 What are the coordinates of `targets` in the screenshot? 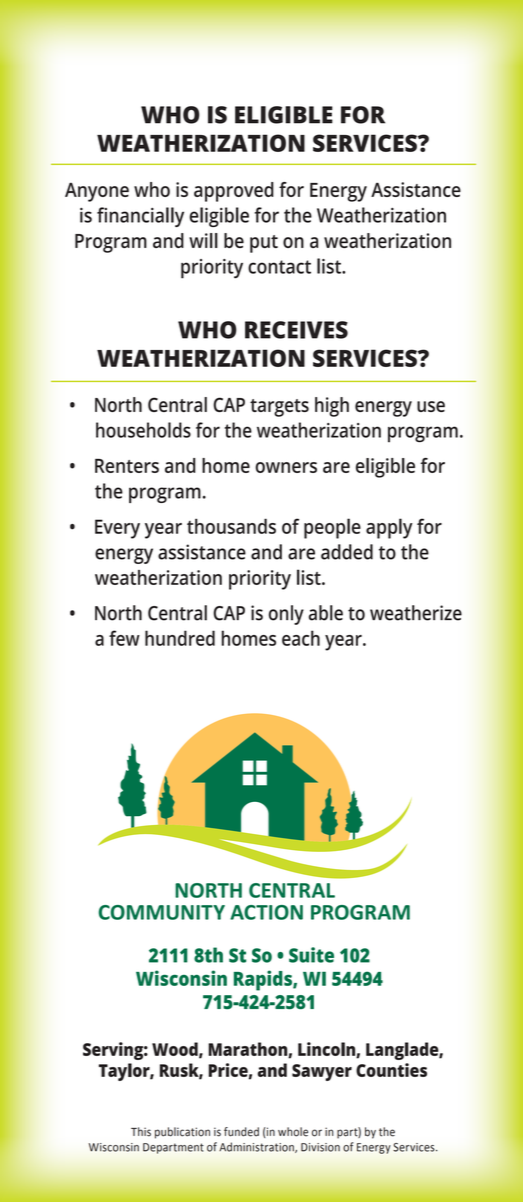 It's located at (279, 408).
